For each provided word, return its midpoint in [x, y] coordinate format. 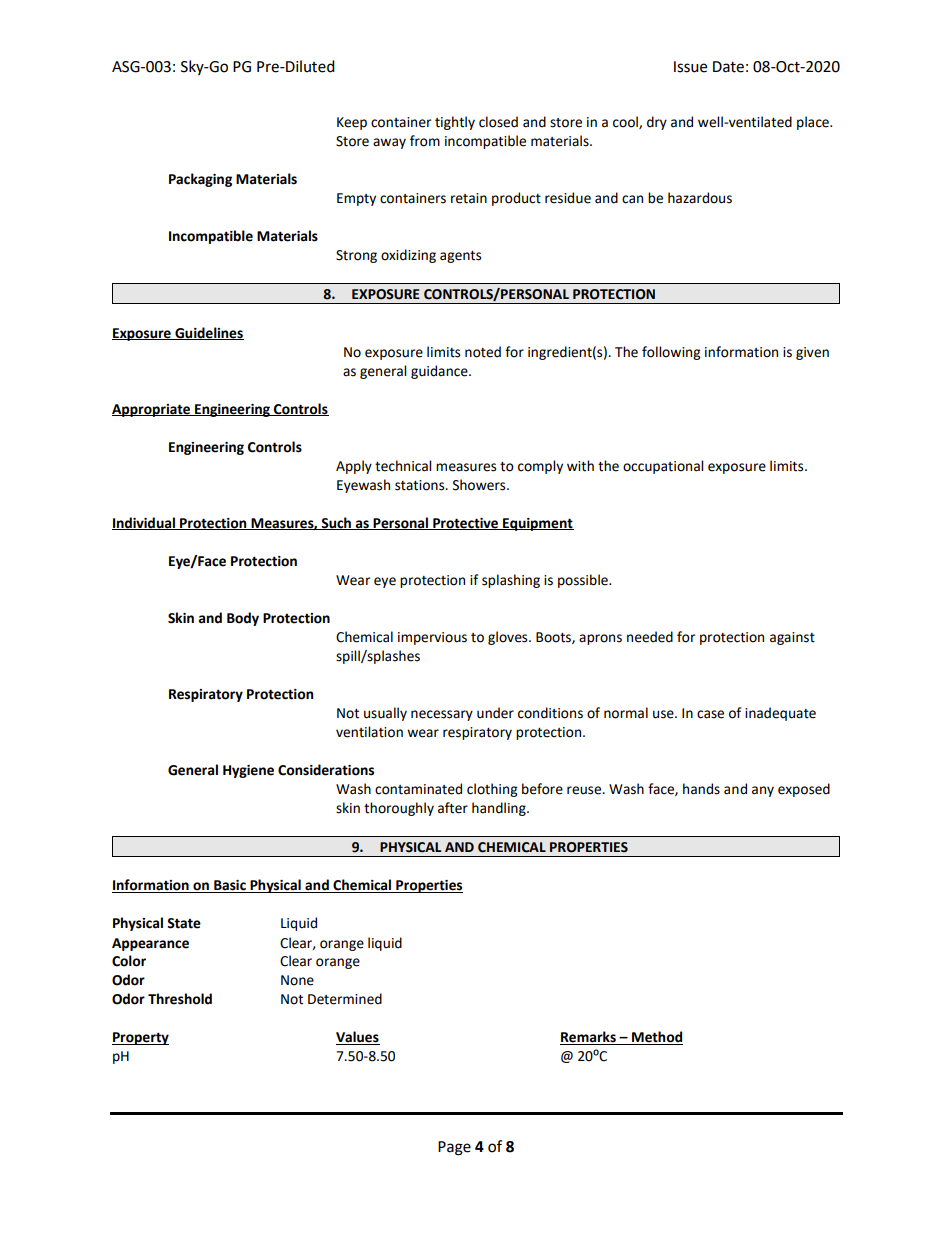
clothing [492, 790]
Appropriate [152, 410]
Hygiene [248, 771]
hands [701, 789]
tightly [455, 123]
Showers [480, 485]
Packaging [200, 180]
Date [728, 67]
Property [140, 1038]
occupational [663, 467]
